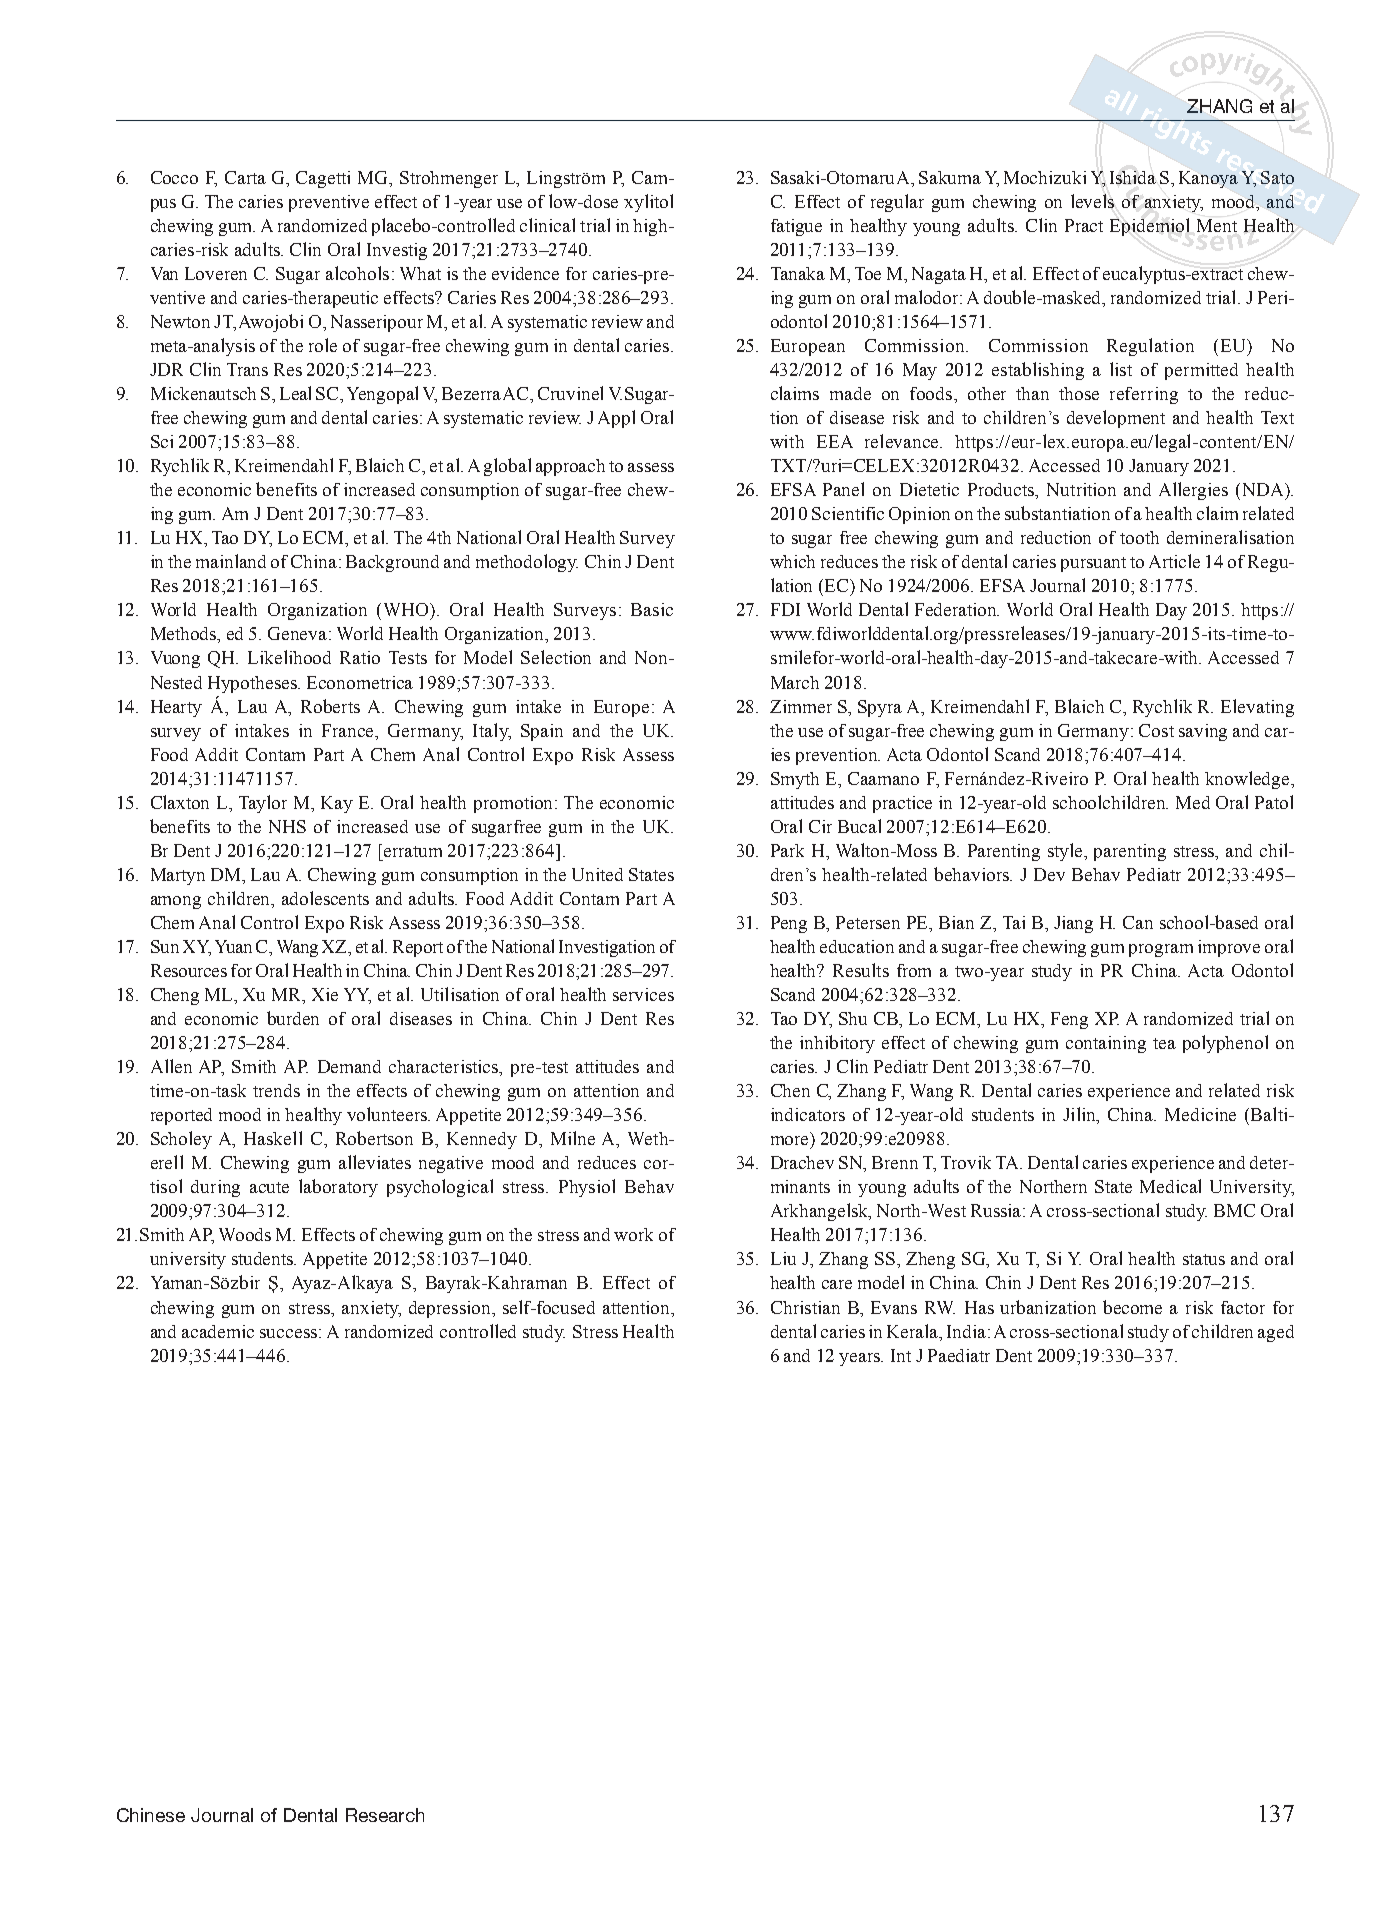 This screenshot has height=1908, width=1397. What do you see at coordinates (1149, 227) in the screenshot?
I see `Epidemiol` at bounding box center [1149, 227].
